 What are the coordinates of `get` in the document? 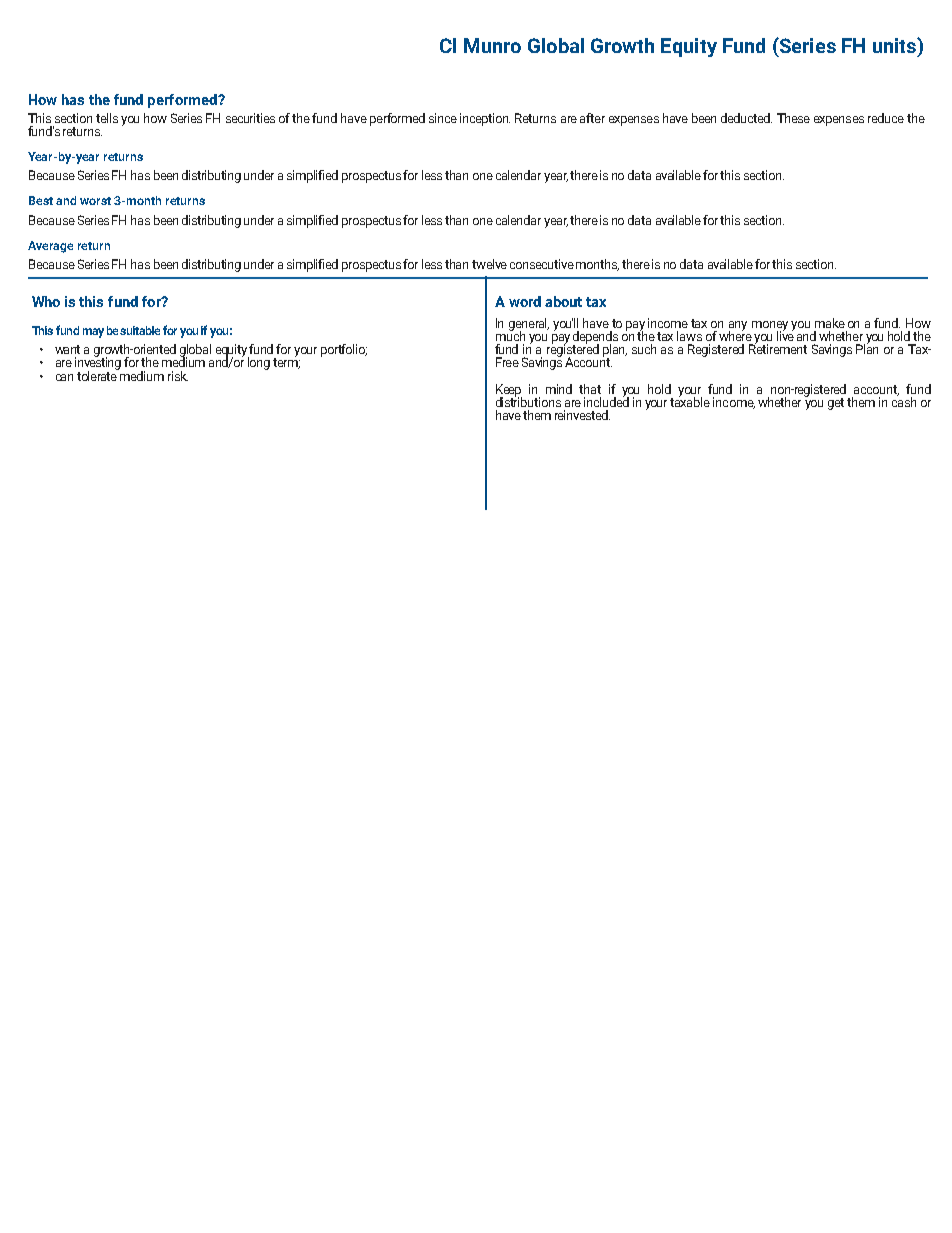 It's located at (836, 404).
